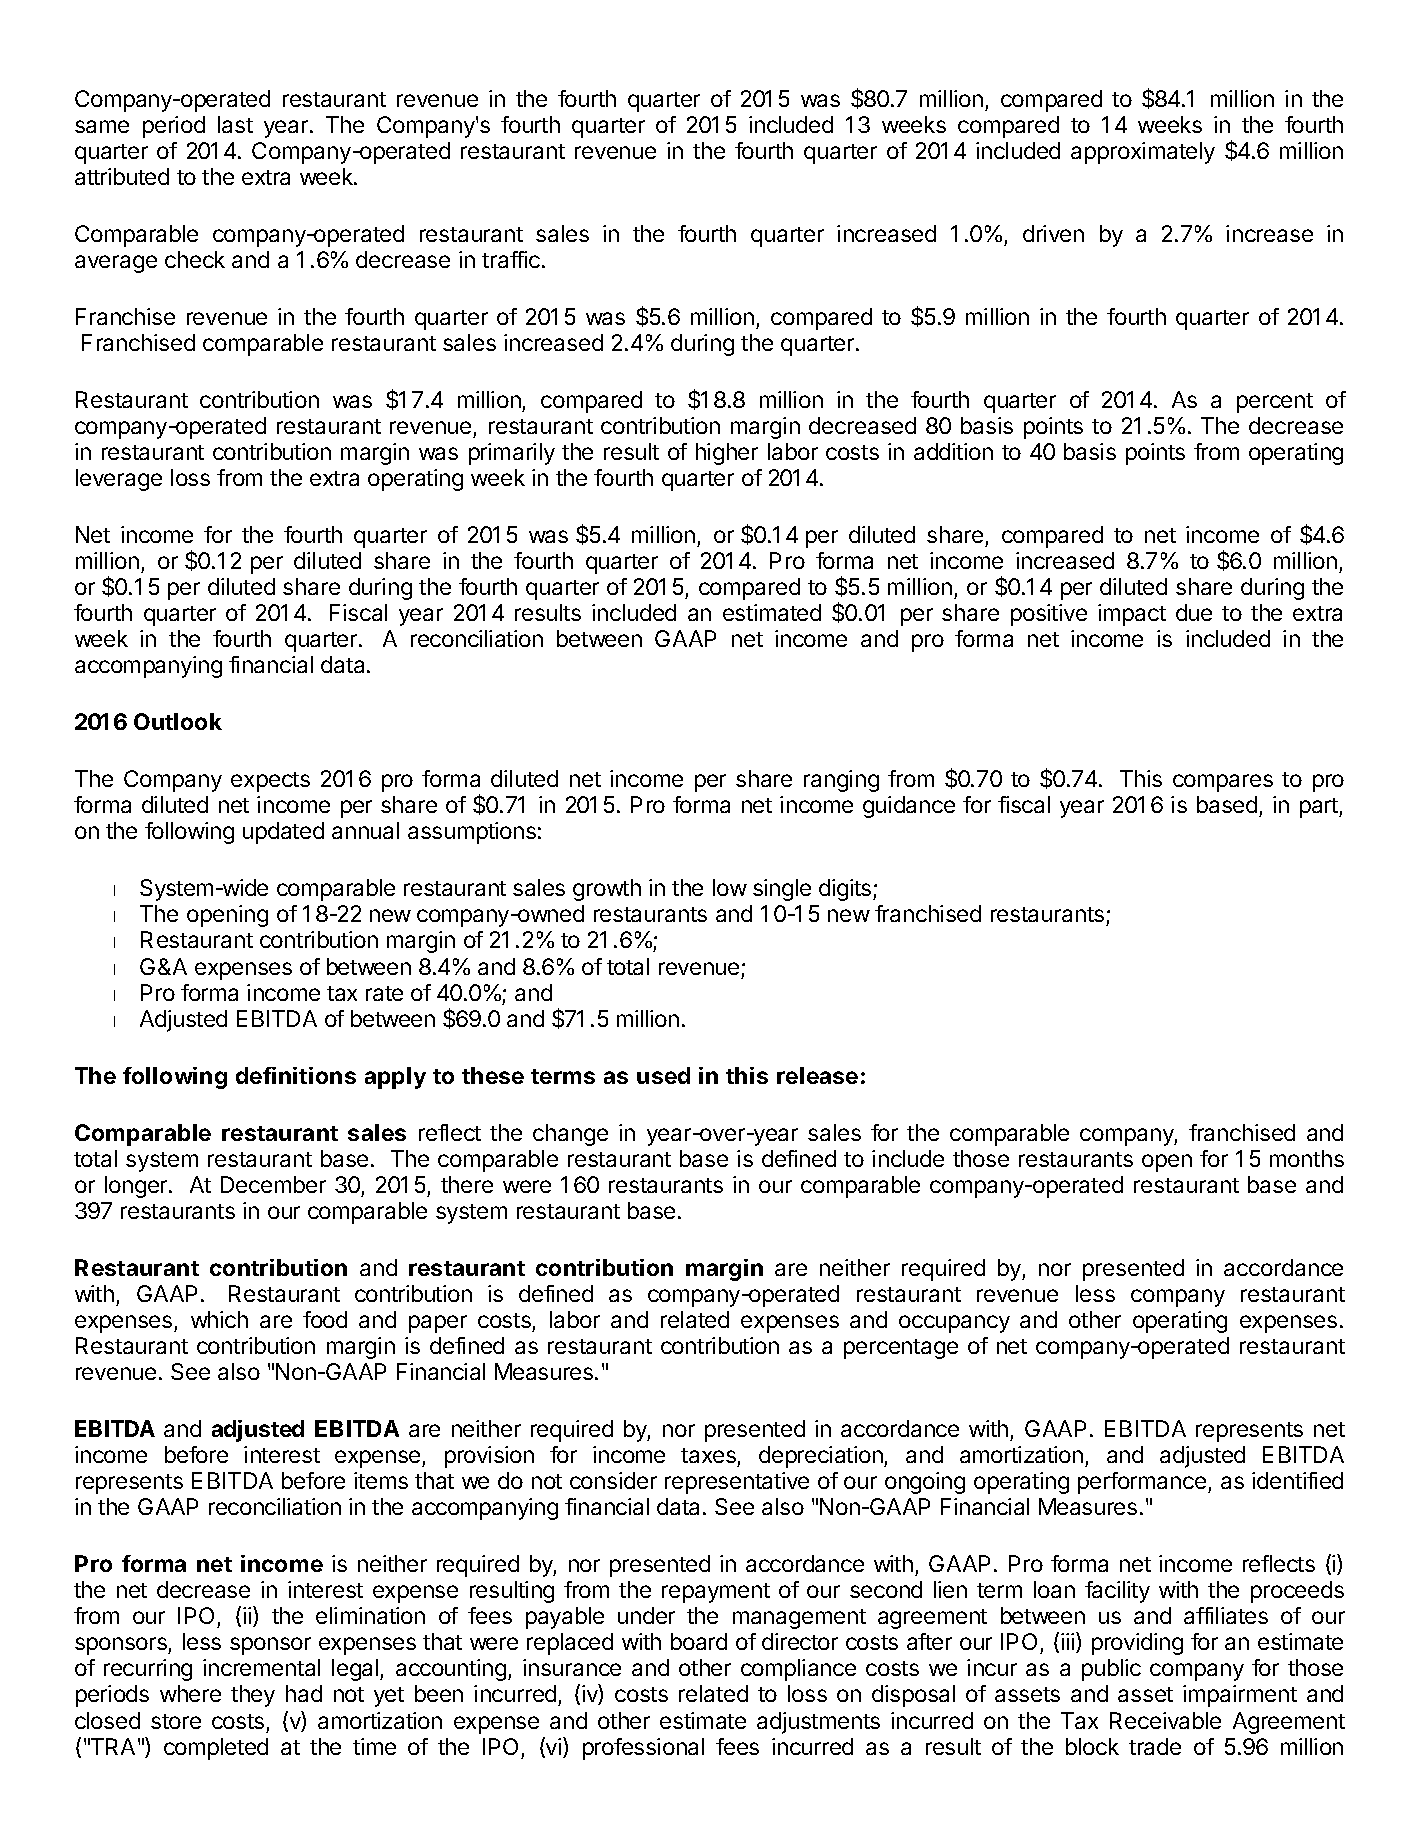 This screenshot has width=1419, height=1836. I want to click on Outlook, so click(178, 721).
